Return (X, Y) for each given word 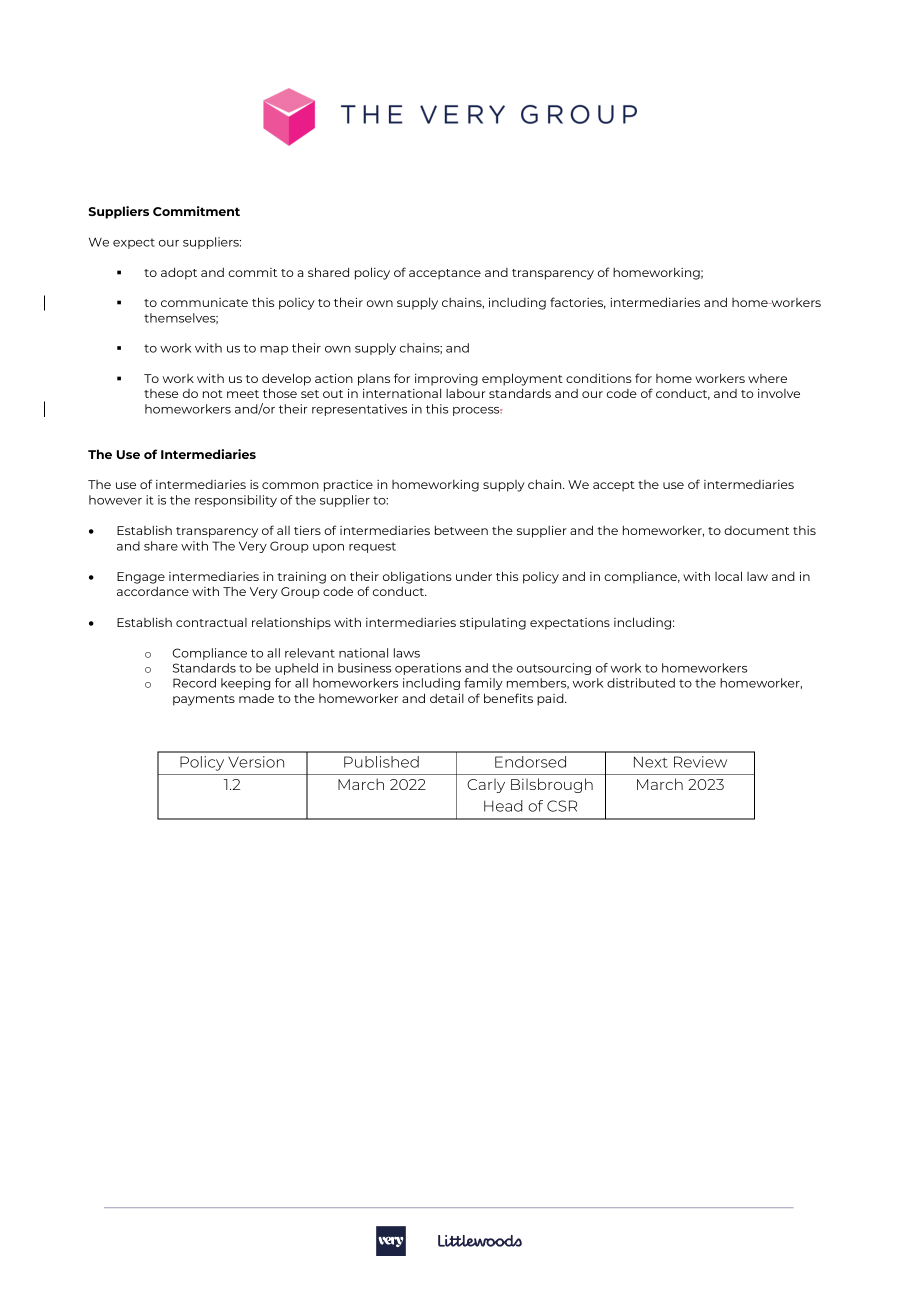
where (767, 378)
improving (446, 380)
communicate (204, 302)
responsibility (236, 501)
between (461, 530)
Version (256, 762)
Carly (486, 785)
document (756, 530)
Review (700, 762)
